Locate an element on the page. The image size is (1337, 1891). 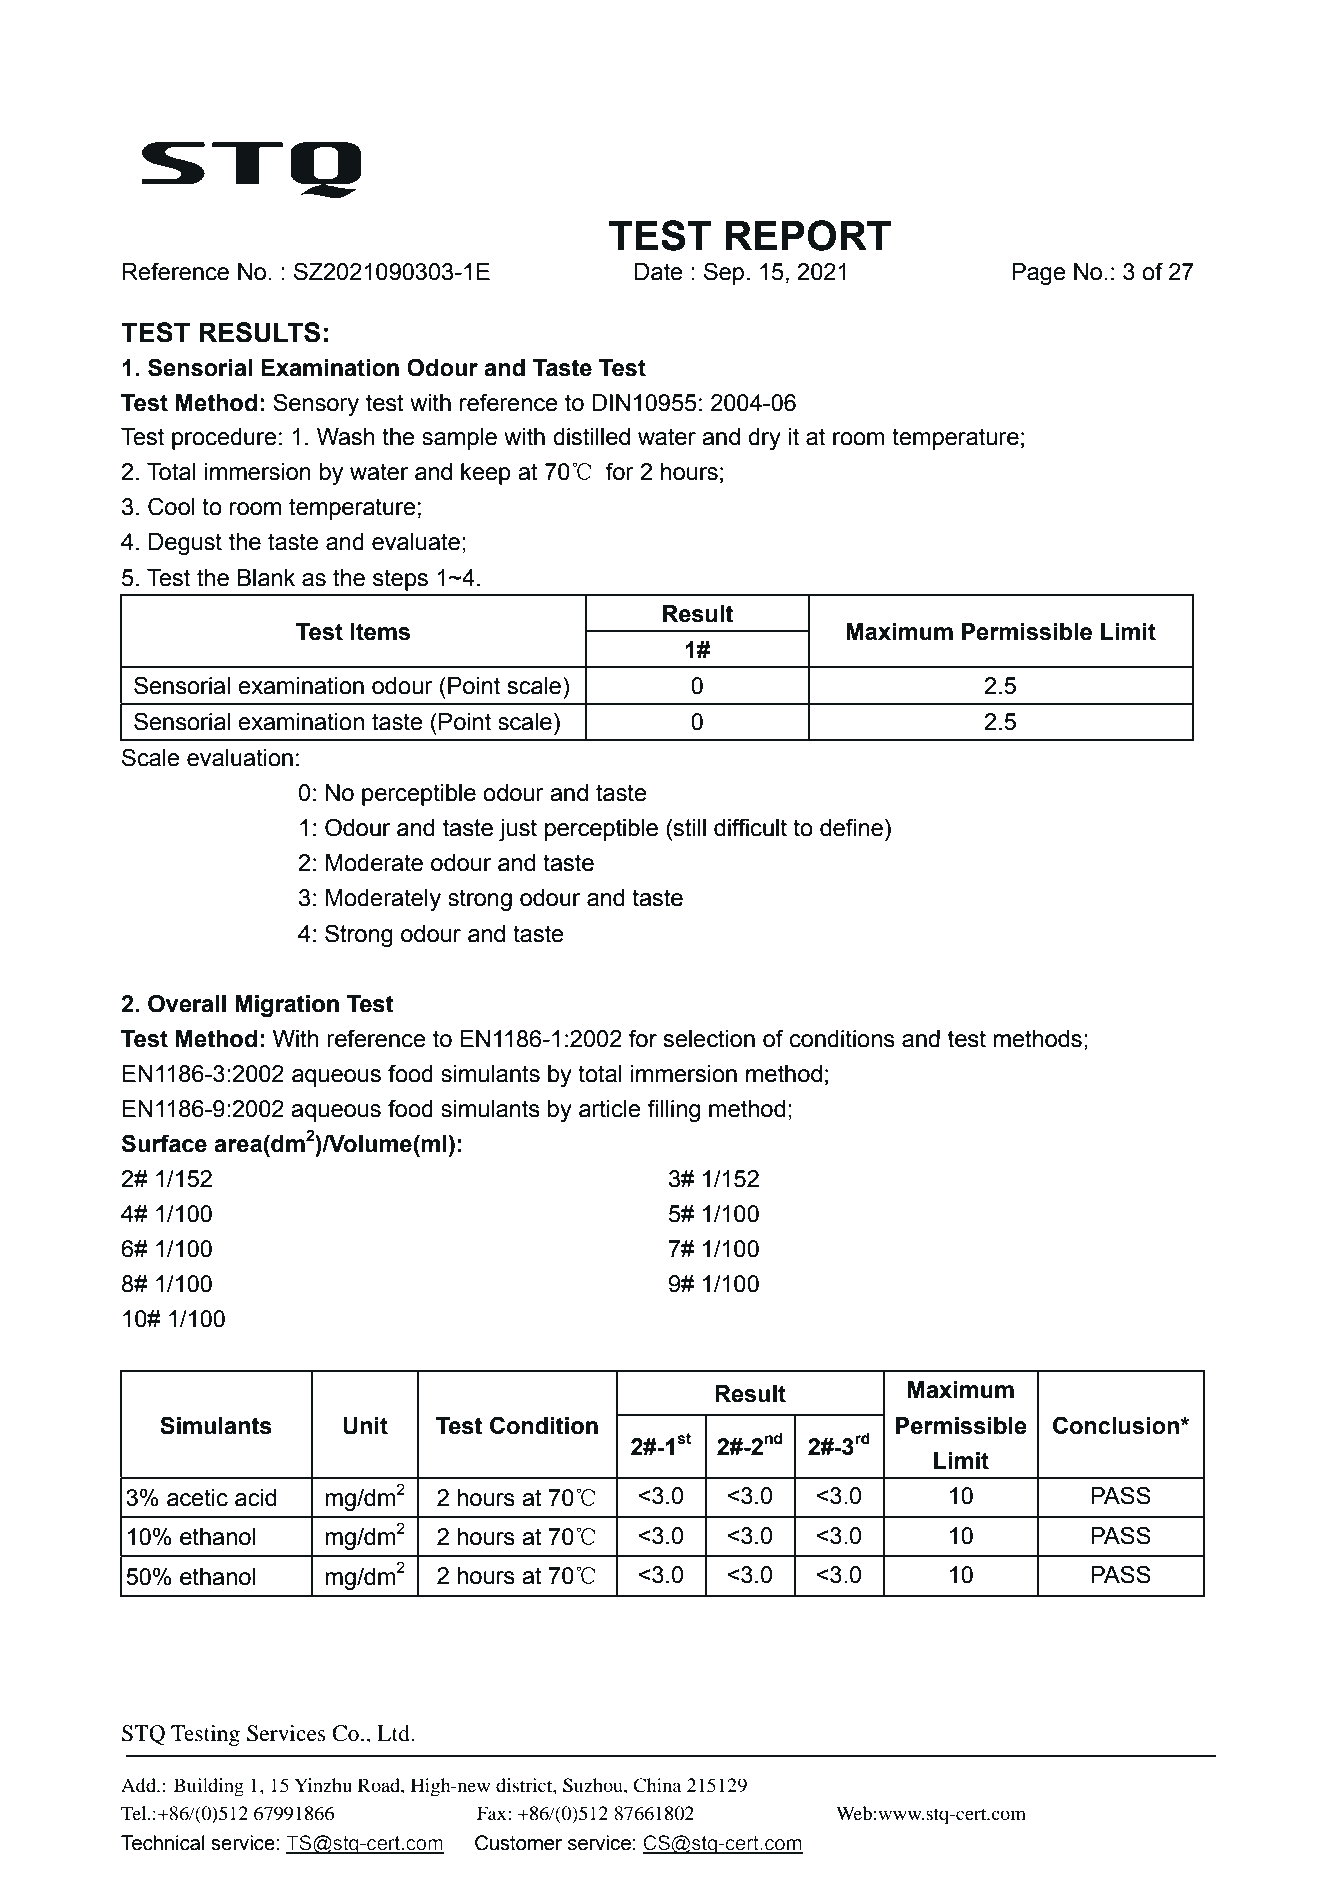
define is located at coordinates (851, 827).
